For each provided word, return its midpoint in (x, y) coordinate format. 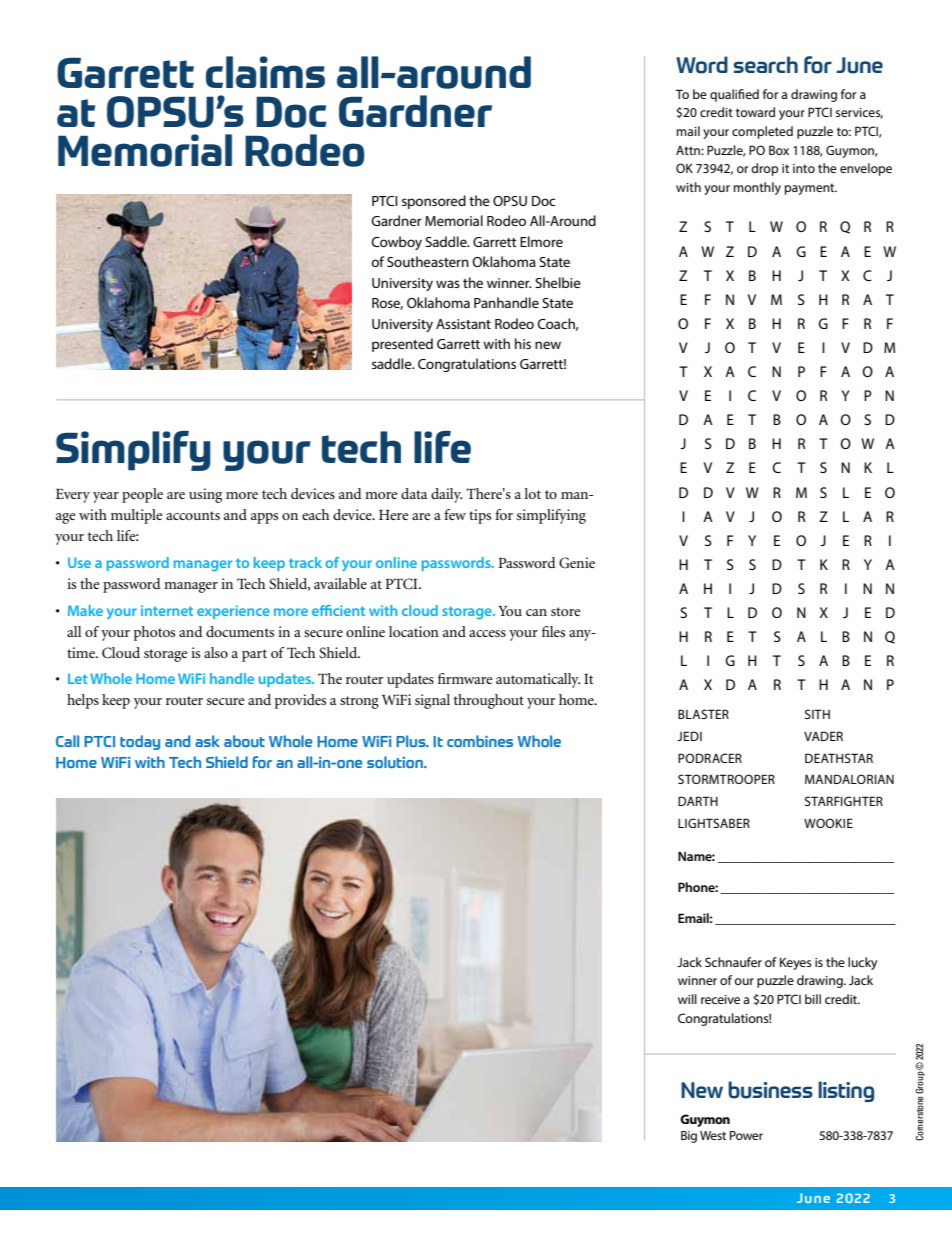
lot (532, 493)
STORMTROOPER (726, 779)
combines (480, 741)
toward (755, 112)
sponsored (434, 202)
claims (265, 72)
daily (446, 495)
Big (689, 1137)
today (140, 742)
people (142, 495)
